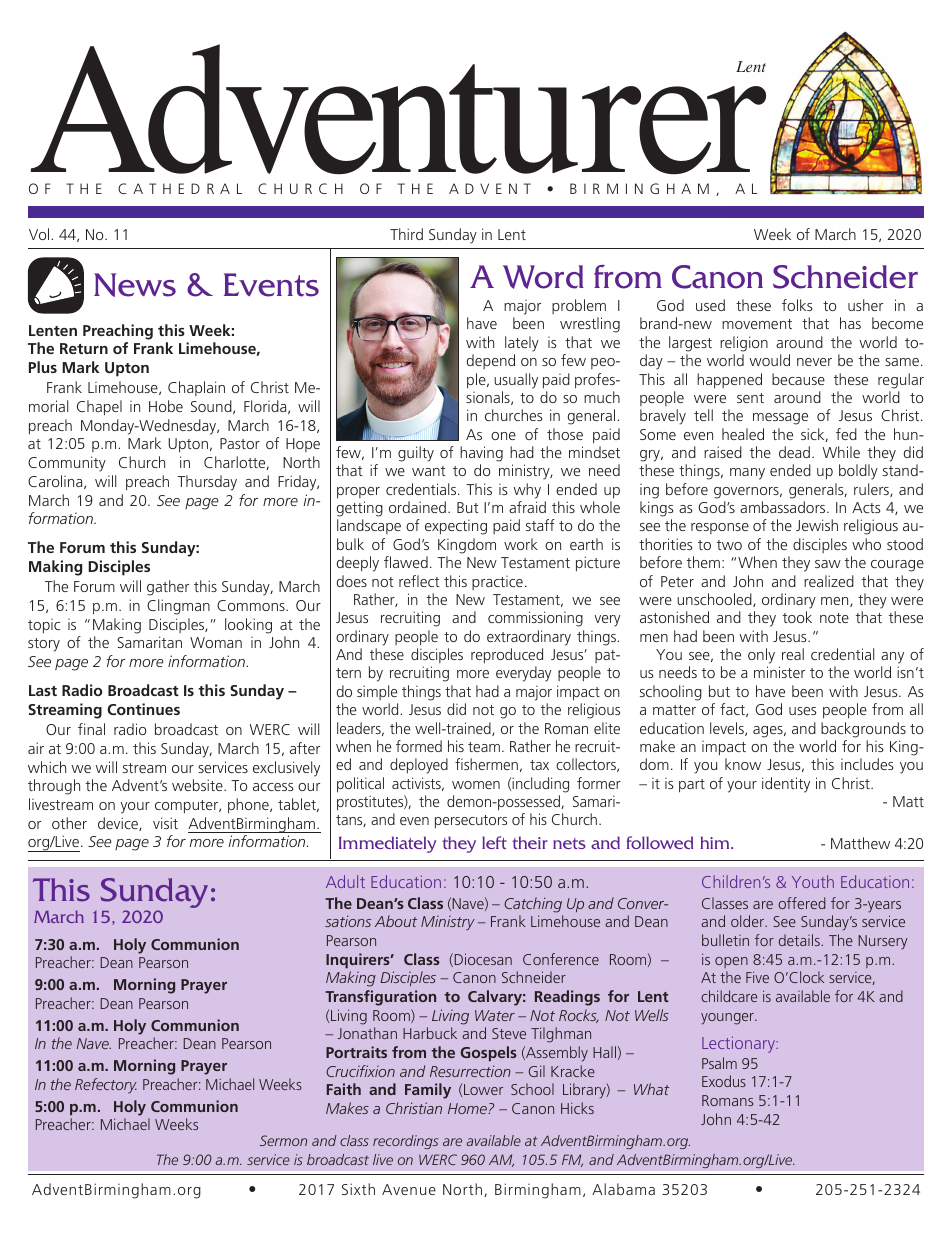  What do you see at coordinates (543, 277) in the image?
I see `Word` at bounding box center [543, 277].
